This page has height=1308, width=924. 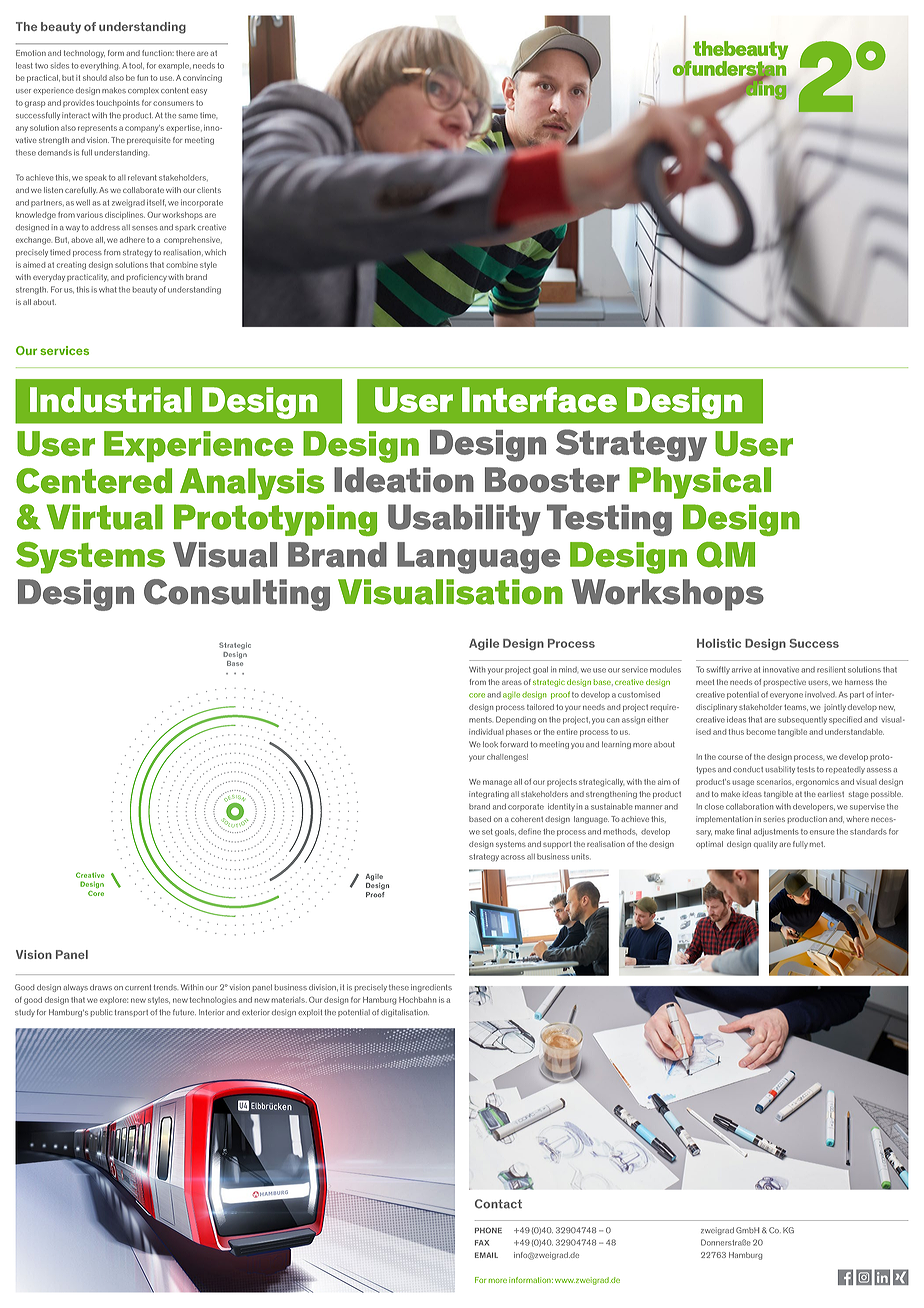 What do you see at coordinates (237, 595) in the page?
I see `Consulting` at bounding box center [237, 595].
